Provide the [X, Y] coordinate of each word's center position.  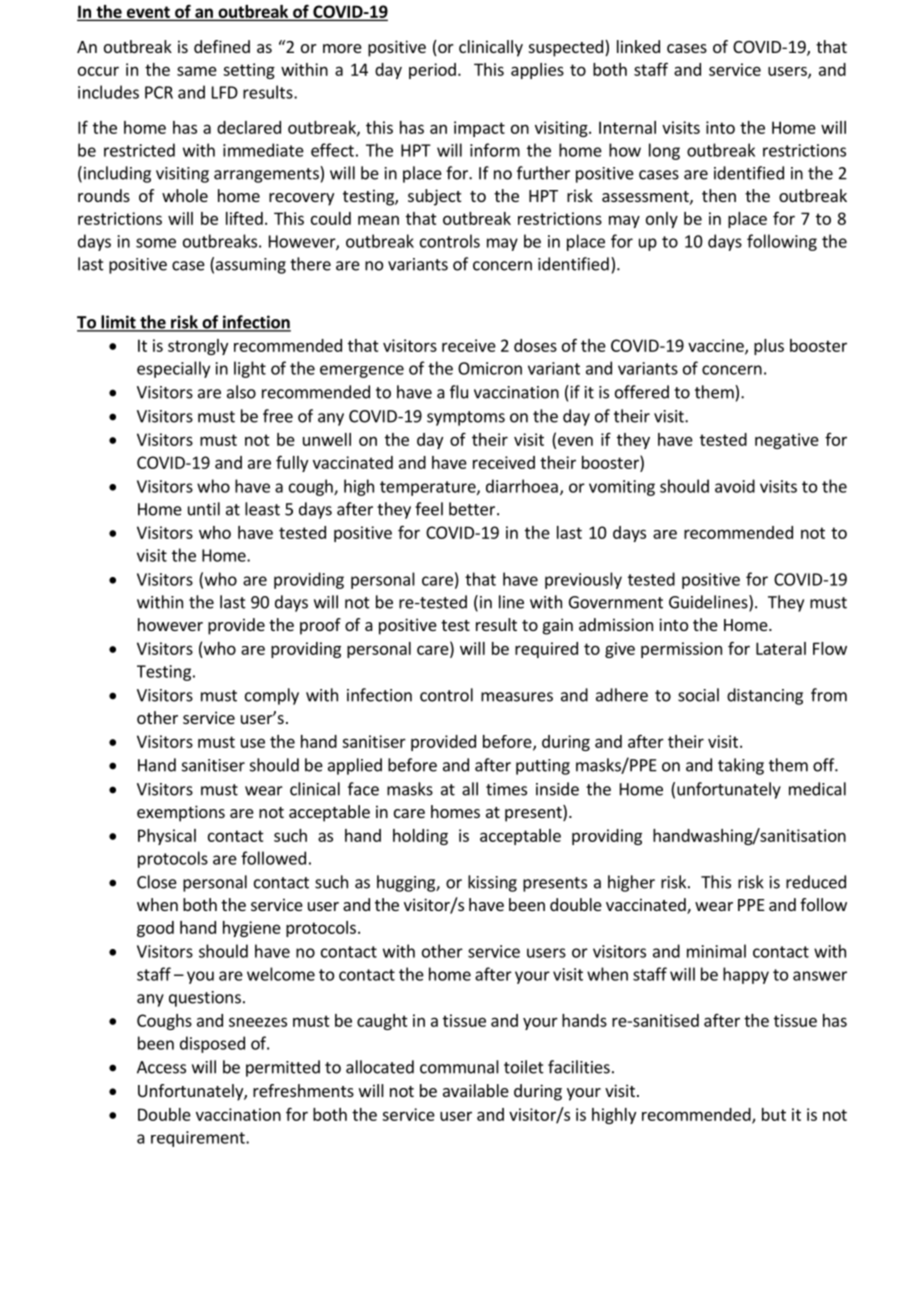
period [432, 71]
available [476, 1090]
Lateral [781, 648]
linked [638, 46]
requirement [199, 1139]
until [204, 509]
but [774, 1114]
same [197, 71]
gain [558, 626]
